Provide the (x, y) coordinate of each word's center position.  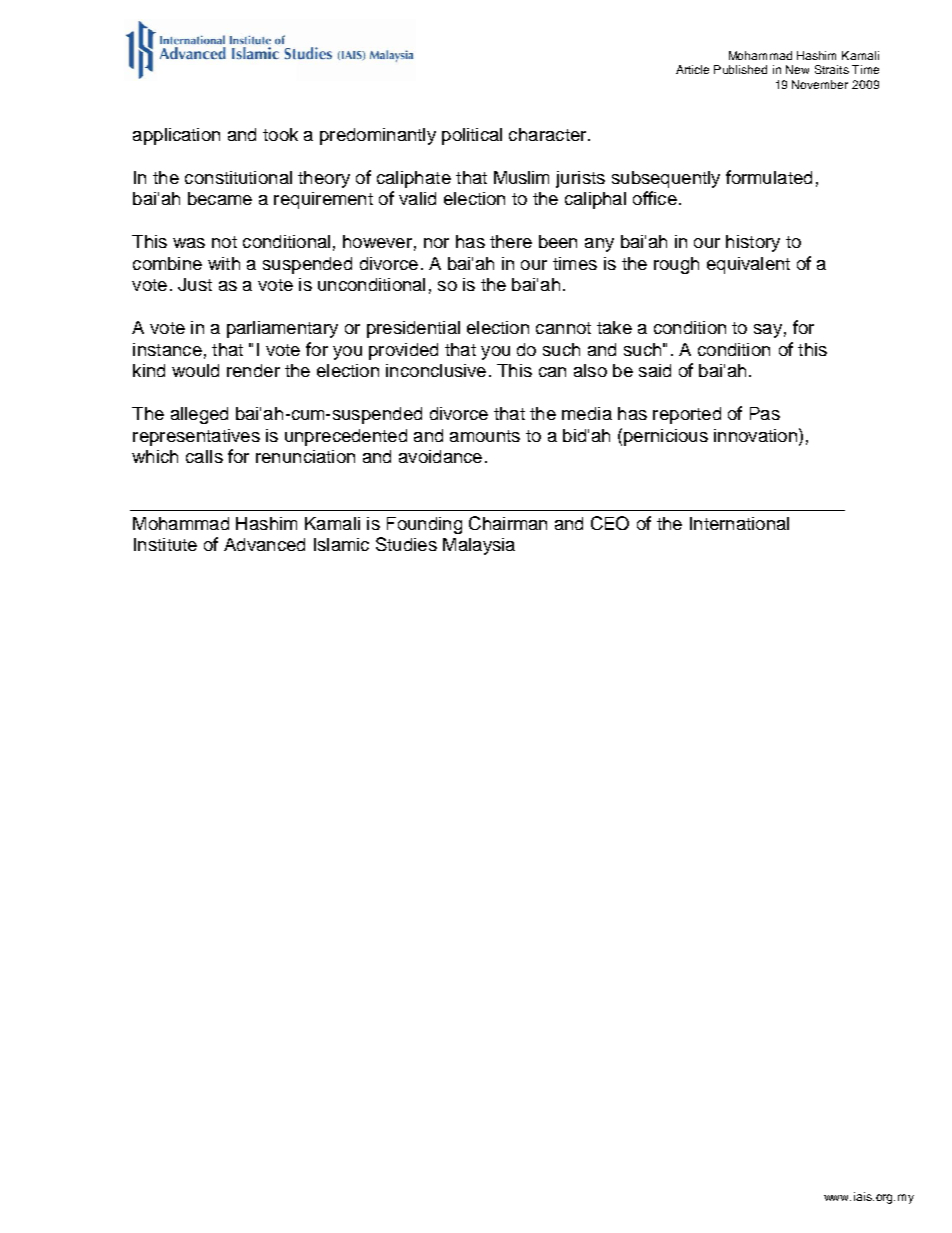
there (511, 241)
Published (740, 69)
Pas (765, 413)
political (472, 136)
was (189, 243)
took (280, 134)
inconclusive (436, 370)
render (253, 370)
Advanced (264, 544)
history (753, 243)
